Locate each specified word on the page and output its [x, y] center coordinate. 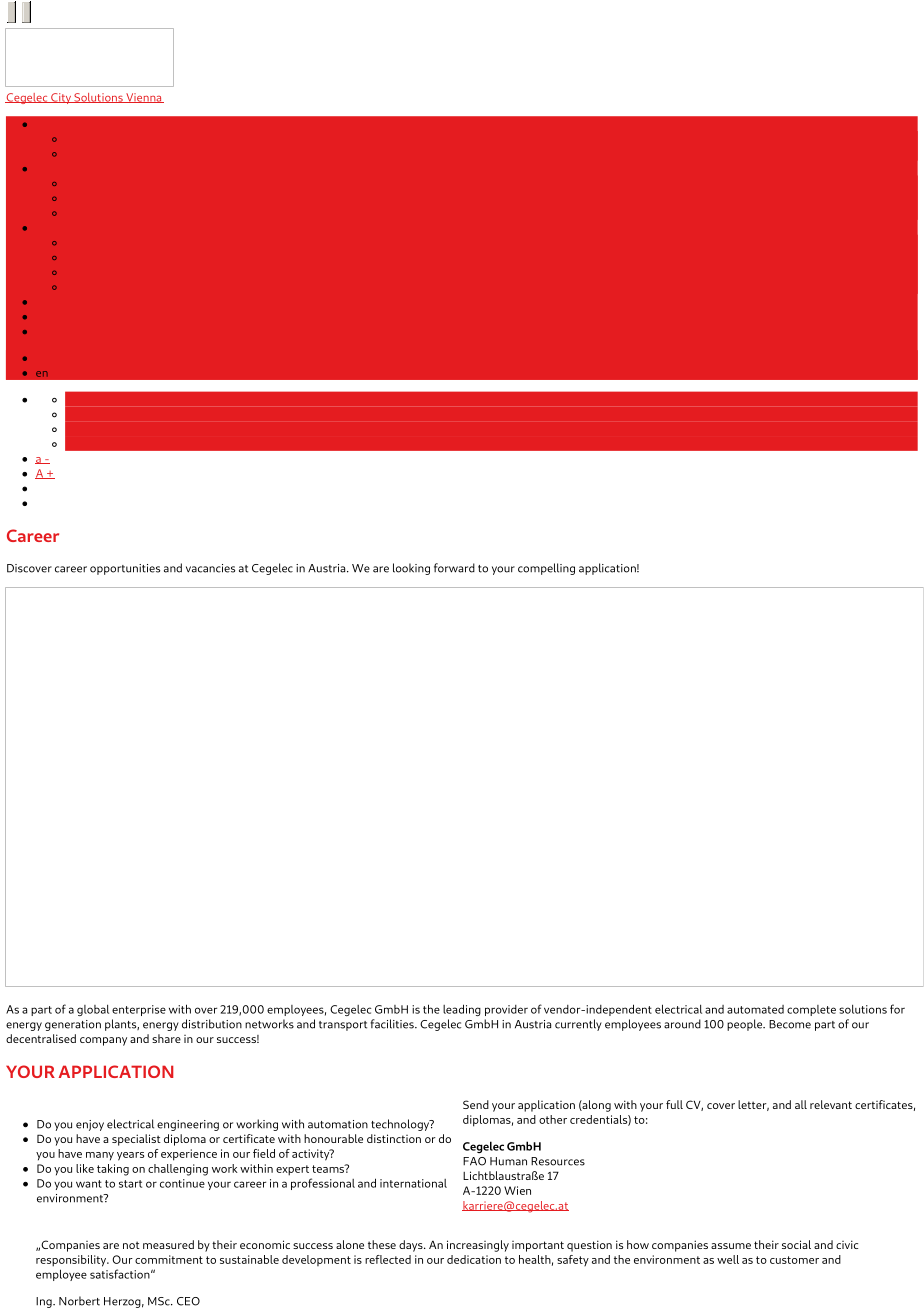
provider [506, 1010]
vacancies [210, 568]
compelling [546, 569]
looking [411, 569]
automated [755, 1009]
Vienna [144, 98]
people [745, 1025]
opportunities [125, 569]
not [131, 1245]
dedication [474, 1259]
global [93, 1010]
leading [462, 1010]
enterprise [139, 1010]
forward [454, 568]
